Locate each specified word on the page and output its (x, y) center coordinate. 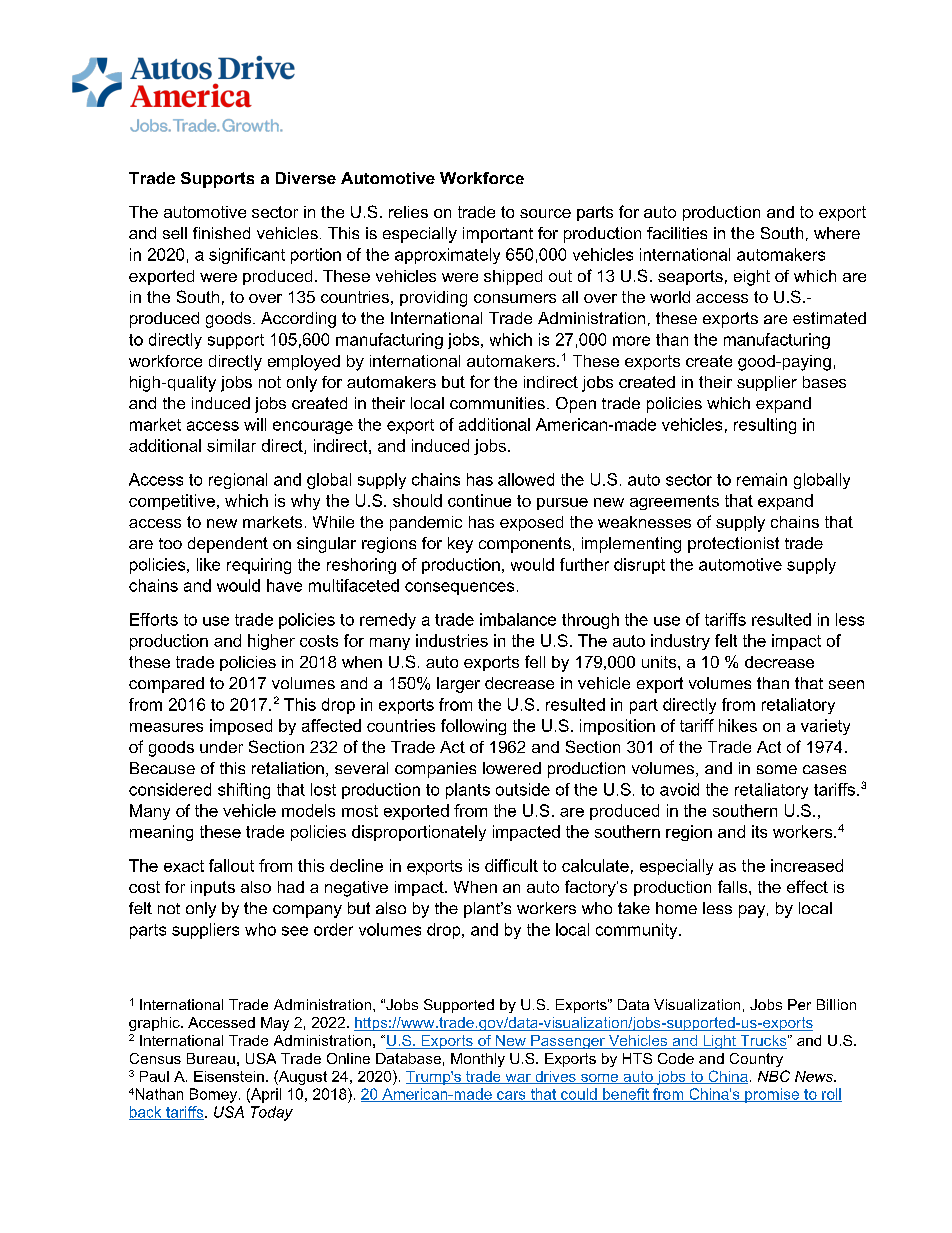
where (837, 233)
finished (221, 233)
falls (734, 886)
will (255, 424)
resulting (765, 426)
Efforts (154, 619)
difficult (511, 865)
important (498, 235)
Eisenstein (229, 1076)
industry (680, 642)
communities (497, 403)
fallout (231, 865)
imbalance (518, 619)
